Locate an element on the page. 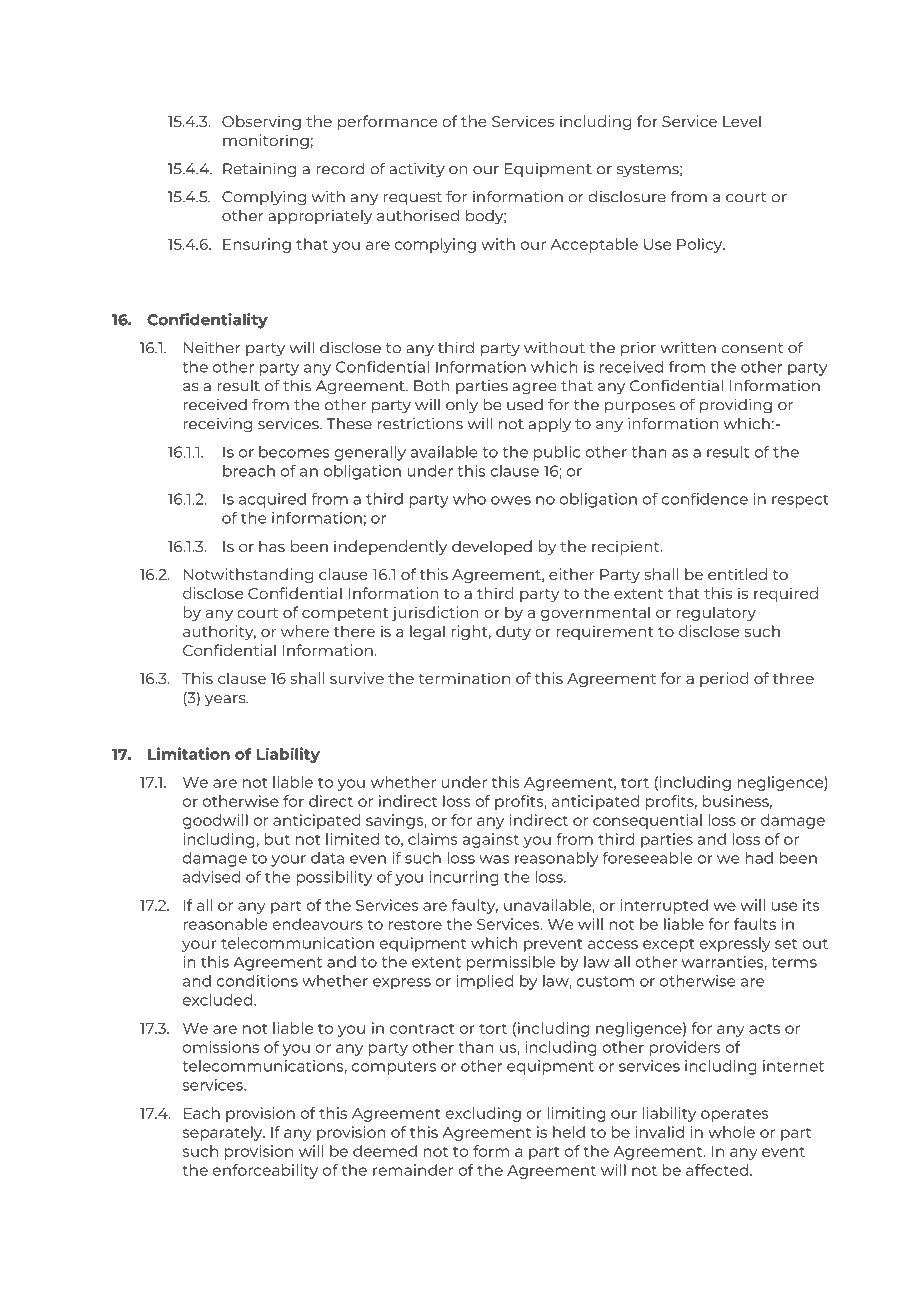 Image resolution: width=924 pixels, height=1308 pixels. monitoring is located at coordinates (266, 141).
